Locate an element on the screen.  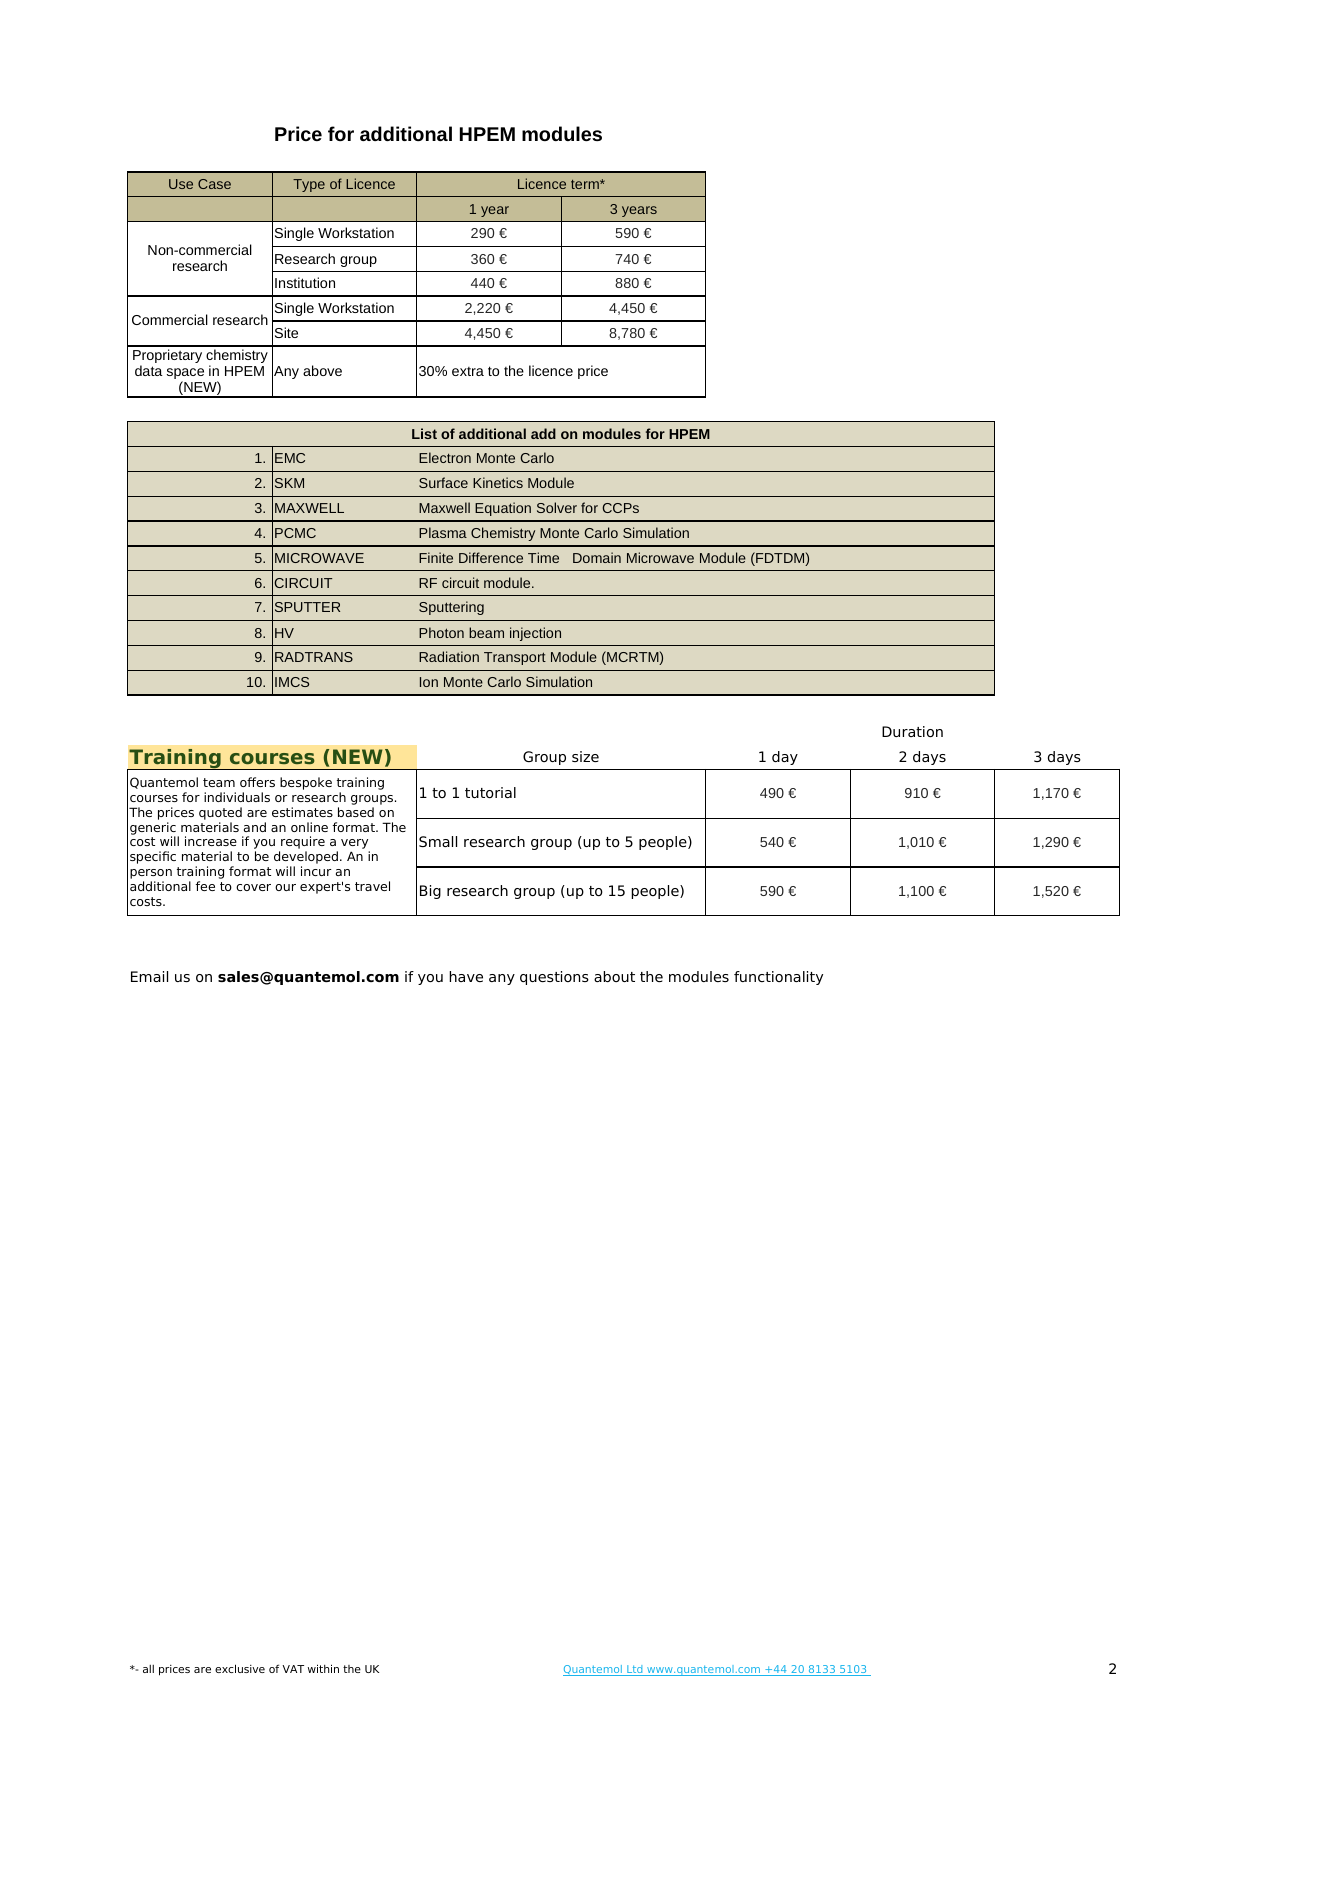
functionality is located at coordinates (778, 978).
